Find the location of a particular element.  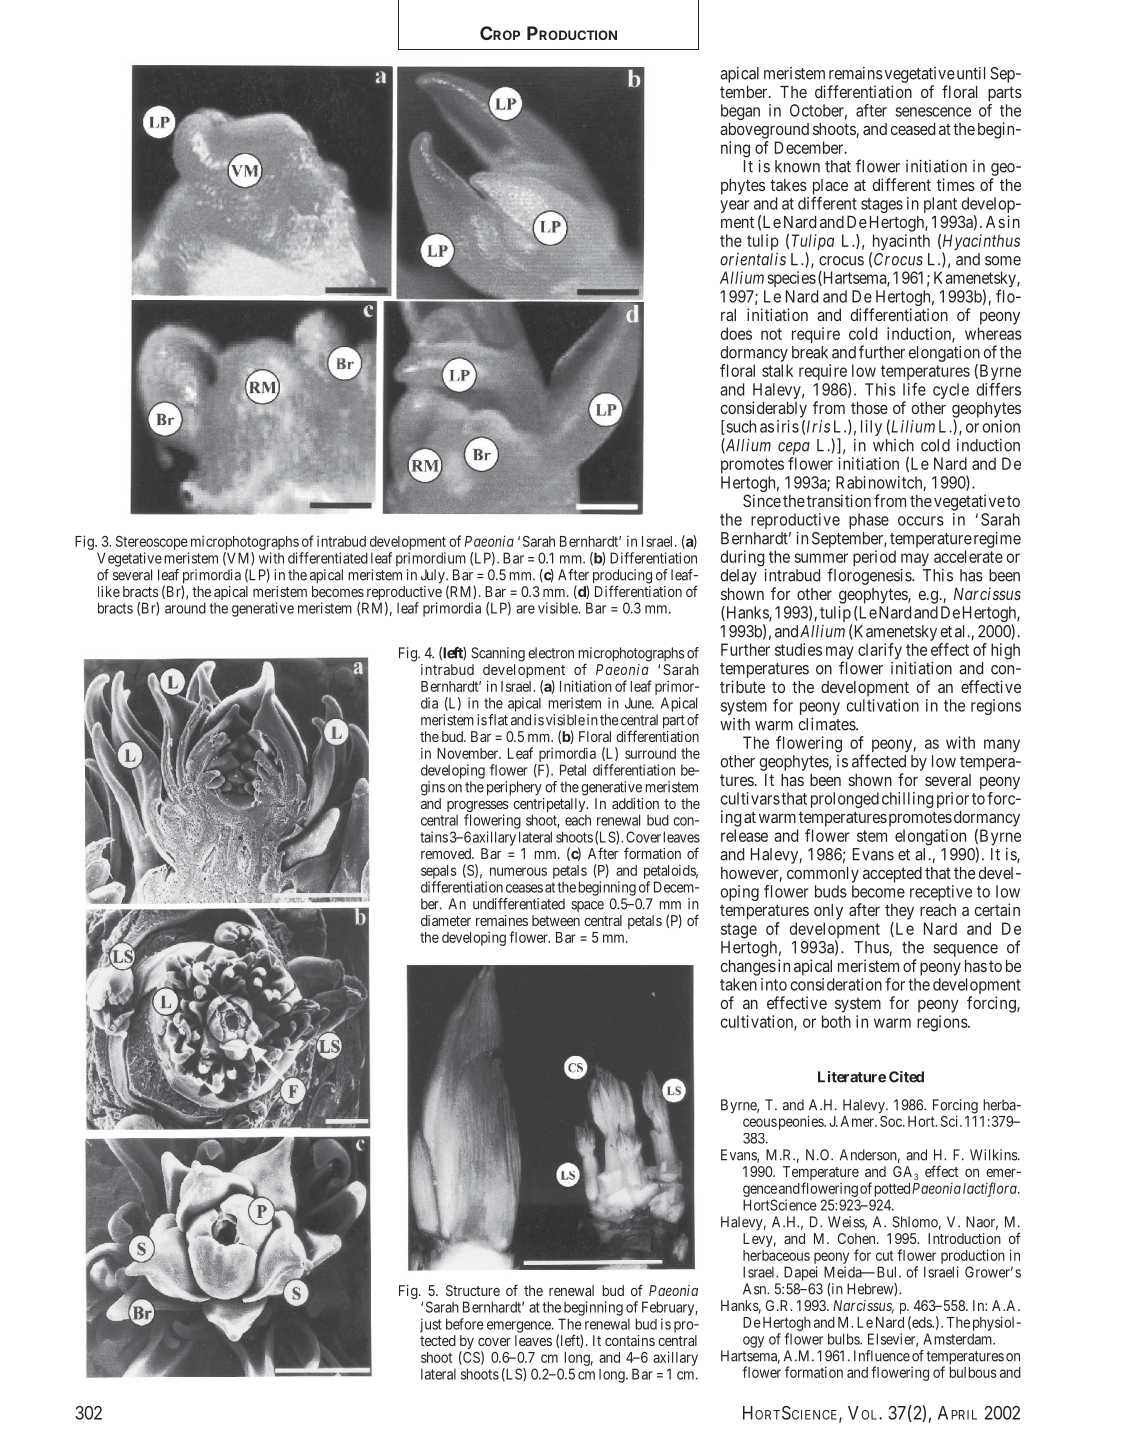

between is located at coordinates (556, 920).
